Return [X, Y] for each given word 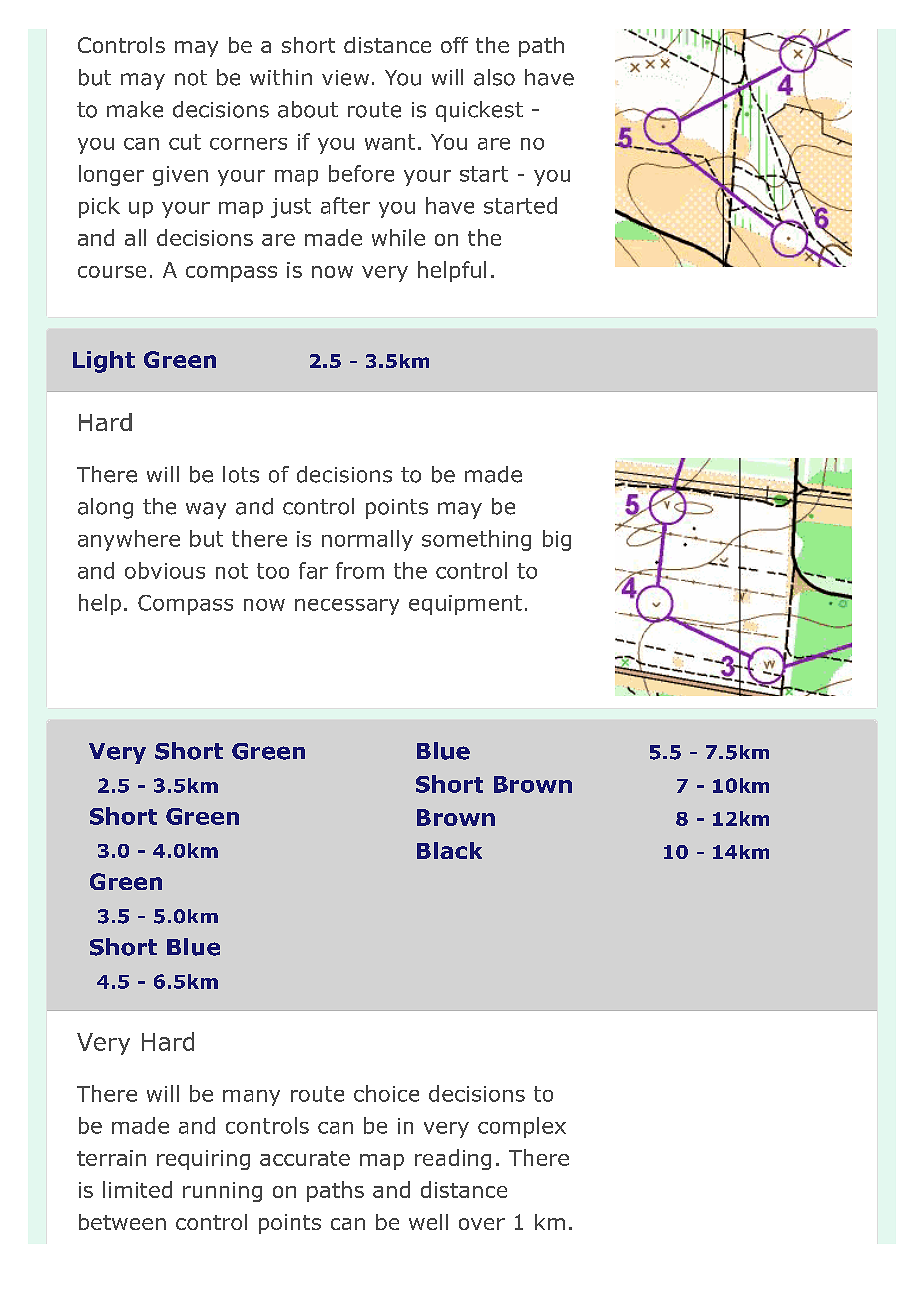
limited [137, 1189]
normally [367, 540]
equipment [465, 605]
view [345, 78]
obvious [165, 570]
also [494, 77]
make [135, 109]
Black [449, 850]
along [105, 508]
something [476, 540]
